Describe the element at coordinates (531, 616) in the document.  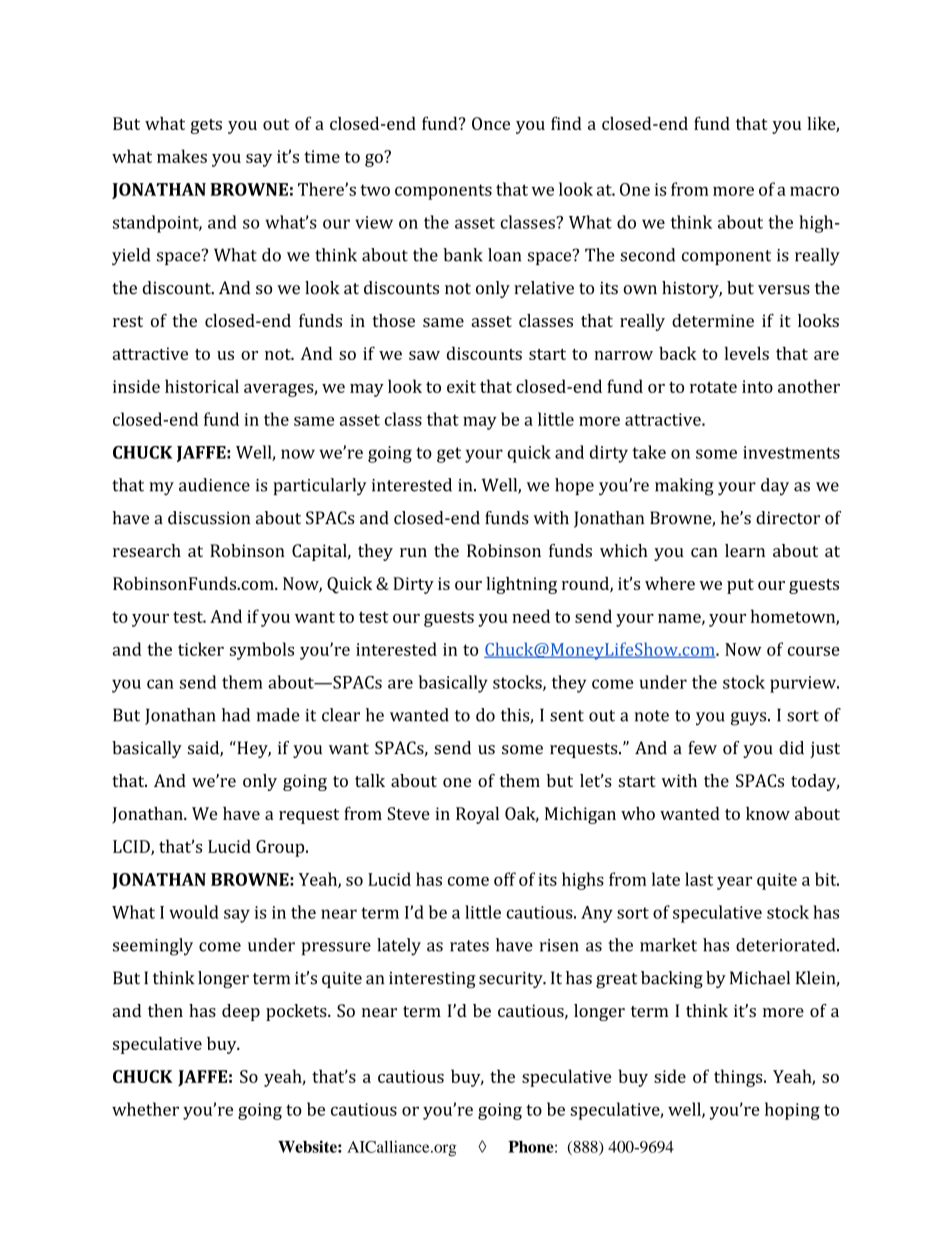
I see `need` at that location.
